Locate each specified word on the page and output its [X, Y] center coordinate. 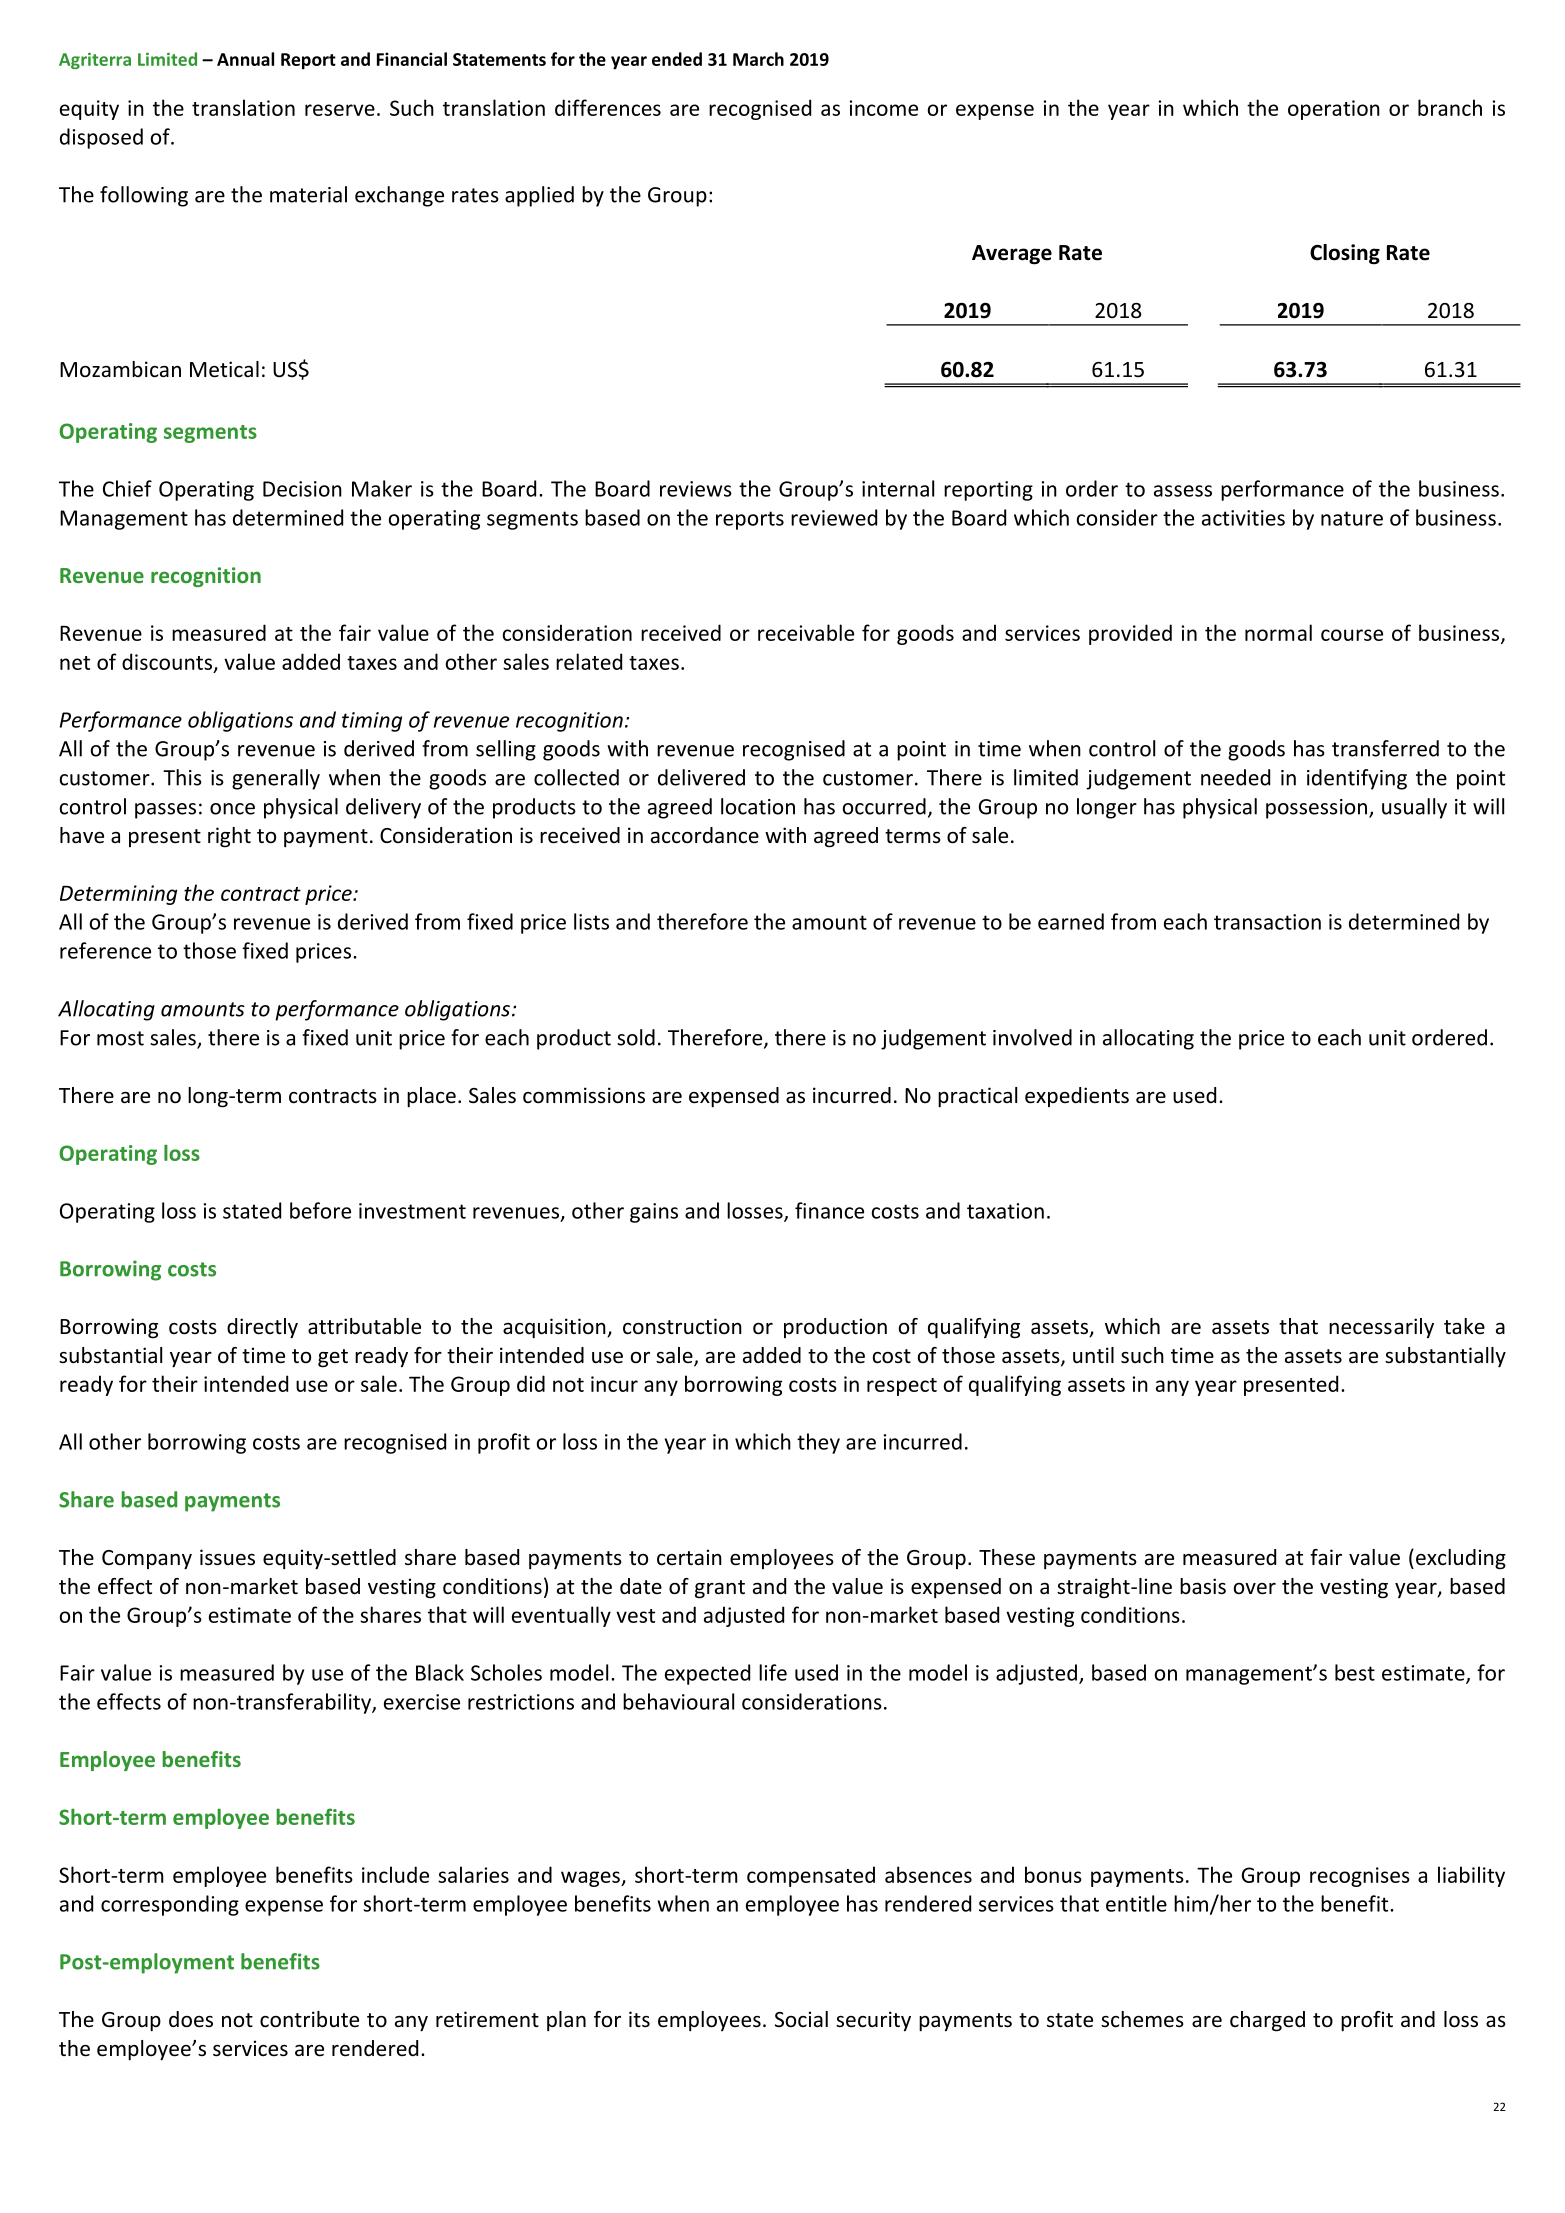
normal [1278, 632]
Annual [245, 59]
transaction [1267, 922]
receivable [806, 632]
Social [801, 2019]
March [758, 59]
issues [227, 1557]
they [818, 1443]
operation [1334, 110]
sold [636, 1037]
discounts [168, 662]
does [191, 2019]
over [1255, 1589]
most [120, 1038]
